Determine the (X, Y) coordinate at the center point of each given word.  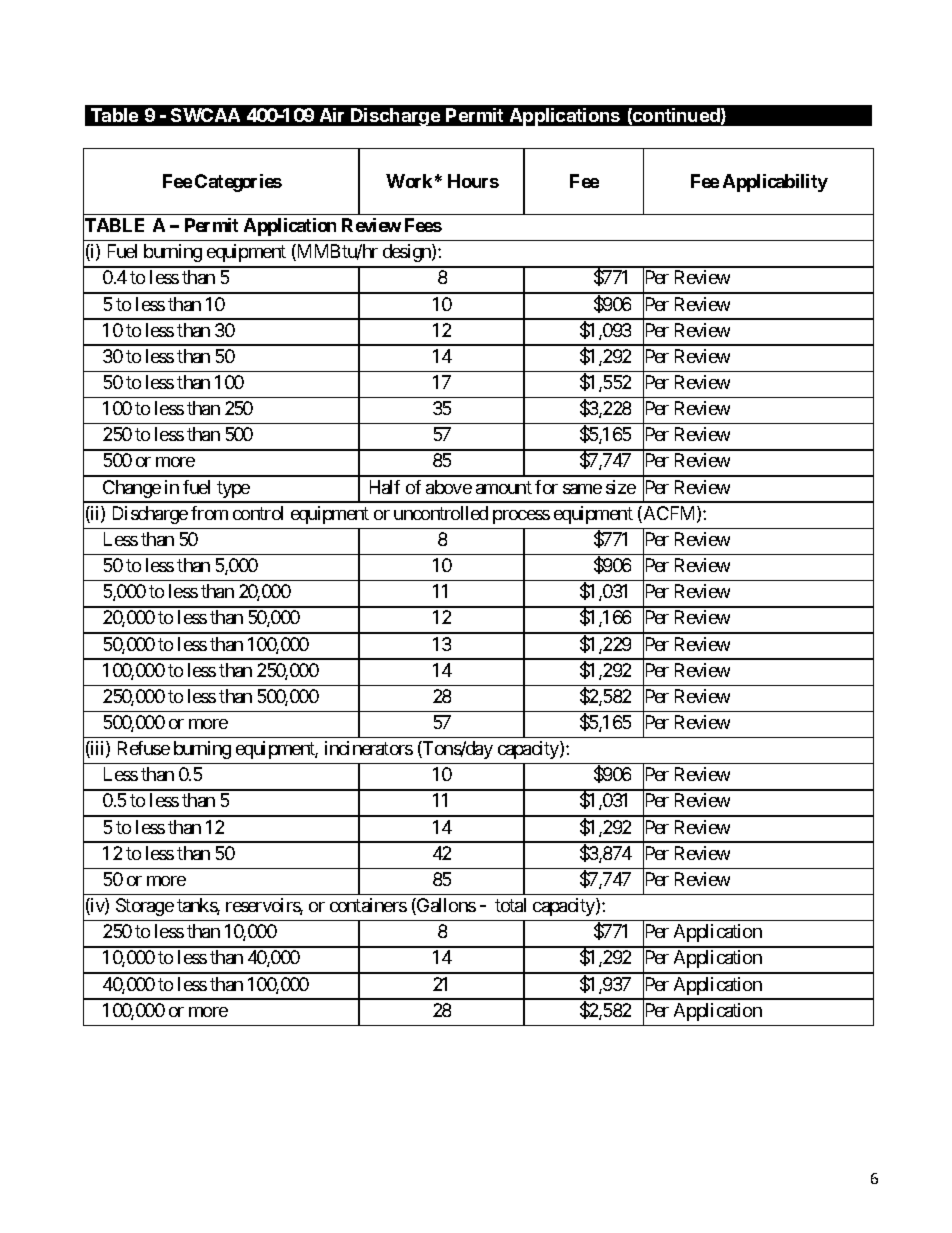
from (209, 513)
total (510, 905)
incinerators (369, 748)
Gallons (445, 906)
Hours (473, 181)
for (546, 487)
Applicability (775, 183)
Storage (145, 907)
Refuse (144, 748)
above (449, 487)
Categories (238, 183)
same (582, 489)
